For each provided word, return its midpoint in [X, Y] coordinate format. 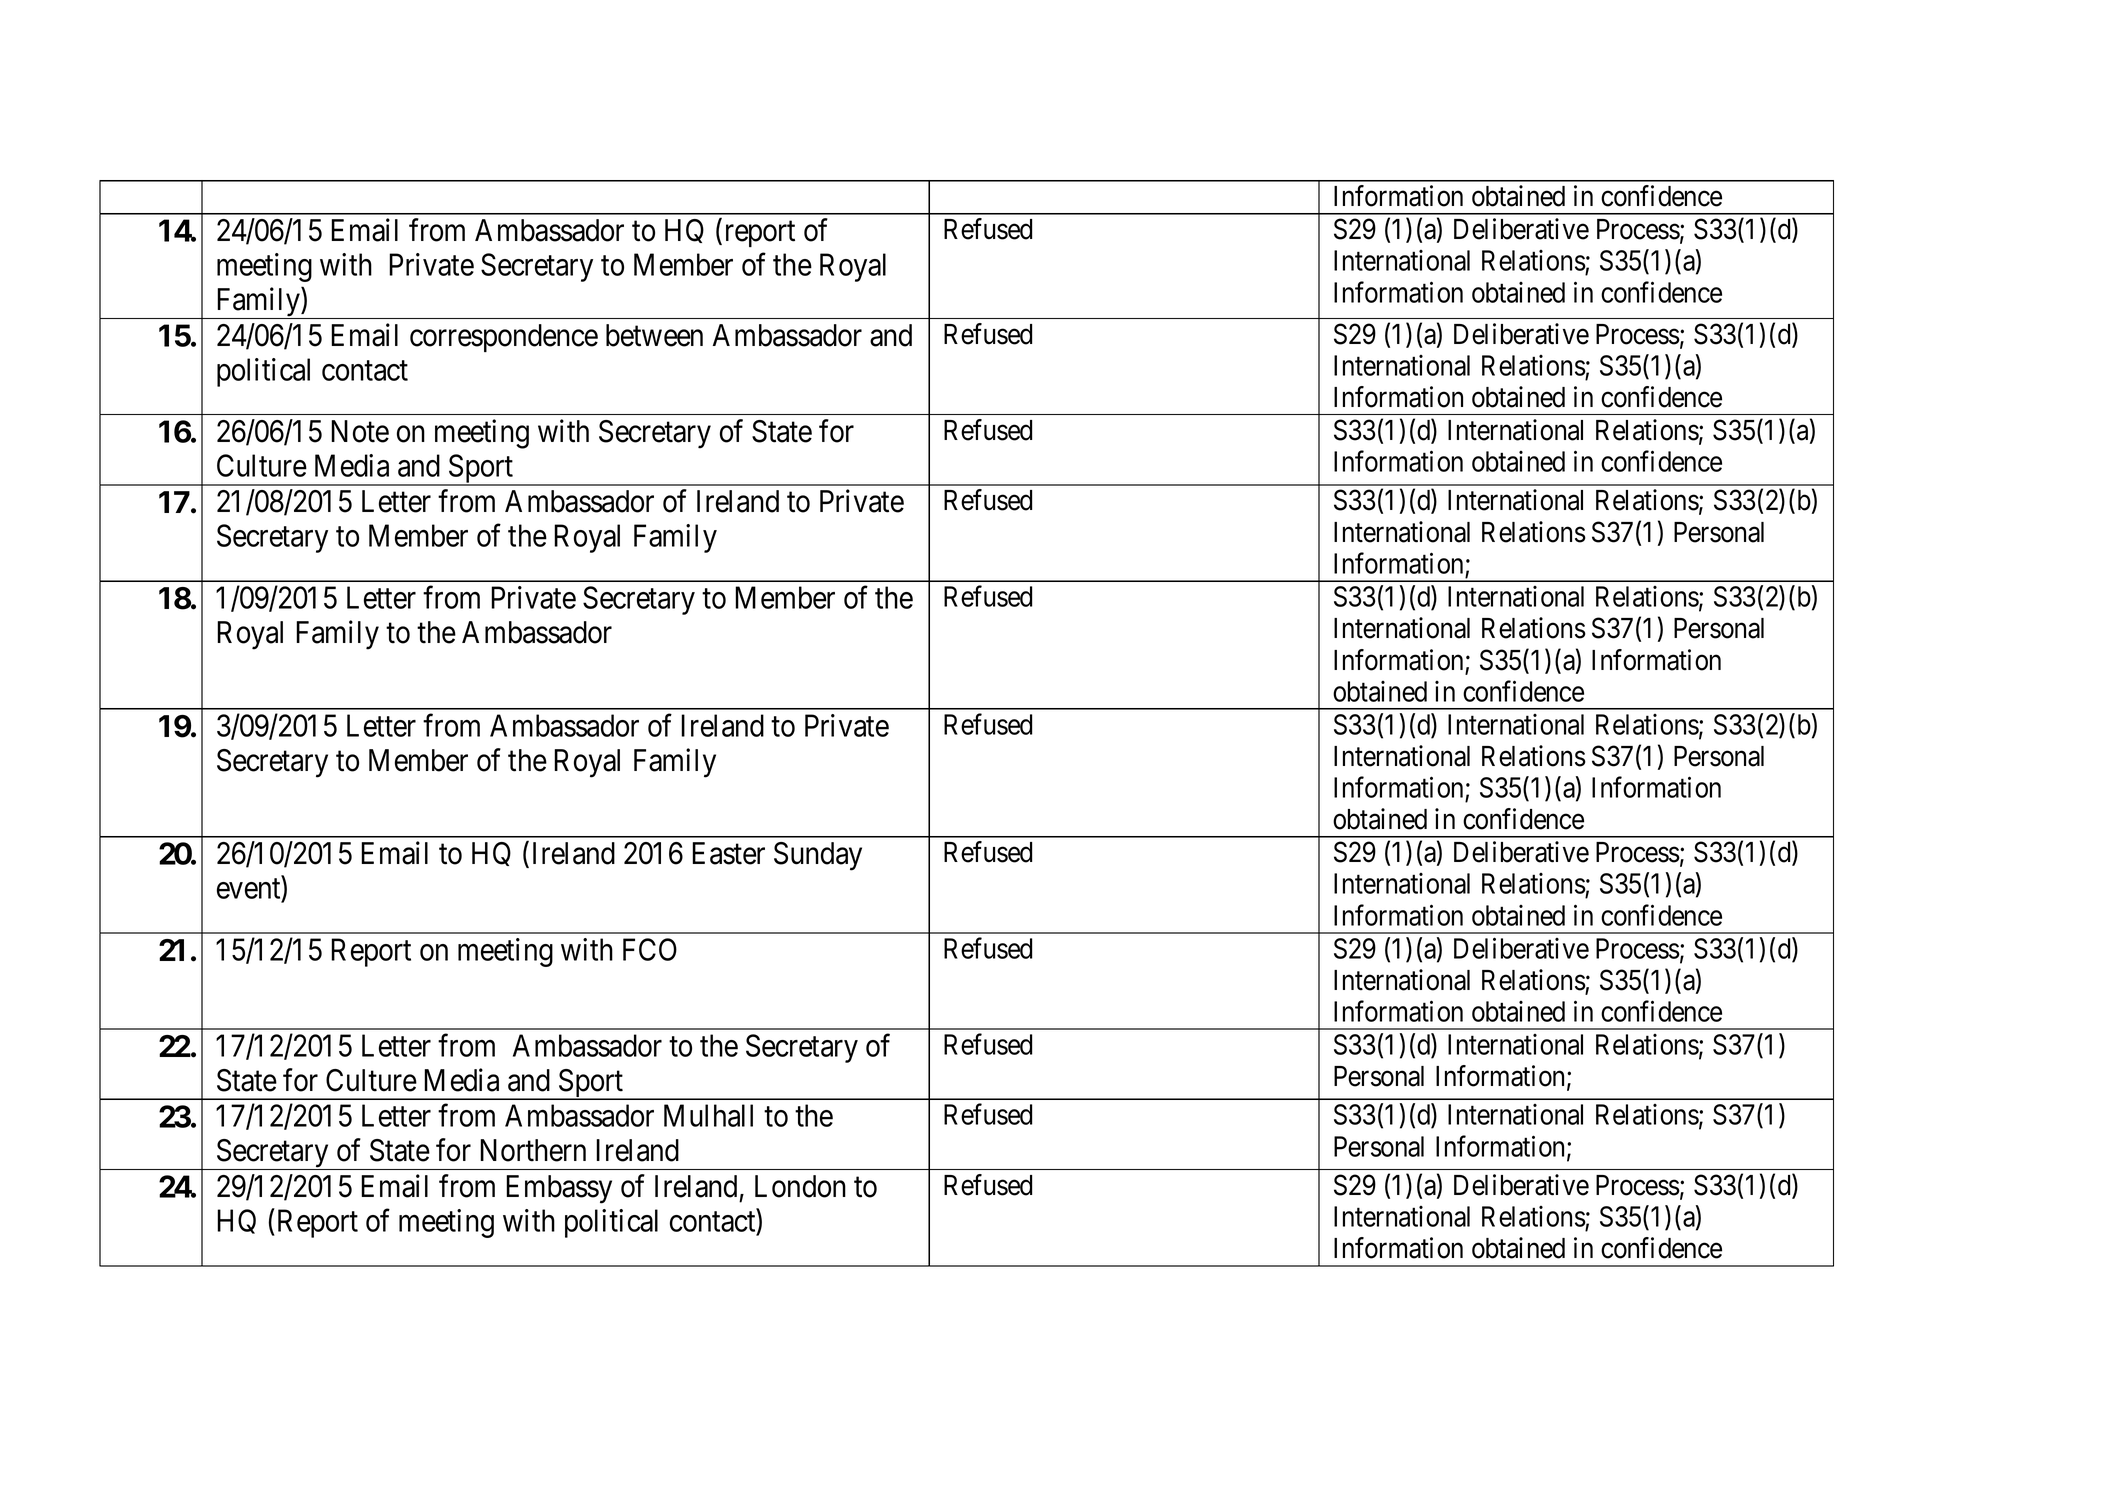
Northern [533, 1150]
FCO [650, 949]
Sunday [818, 856]
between [654, 335]
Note [360, 431]
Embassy [559, 1189]
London [800, 1186]
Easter [728, 853]
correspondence [504, 338]
